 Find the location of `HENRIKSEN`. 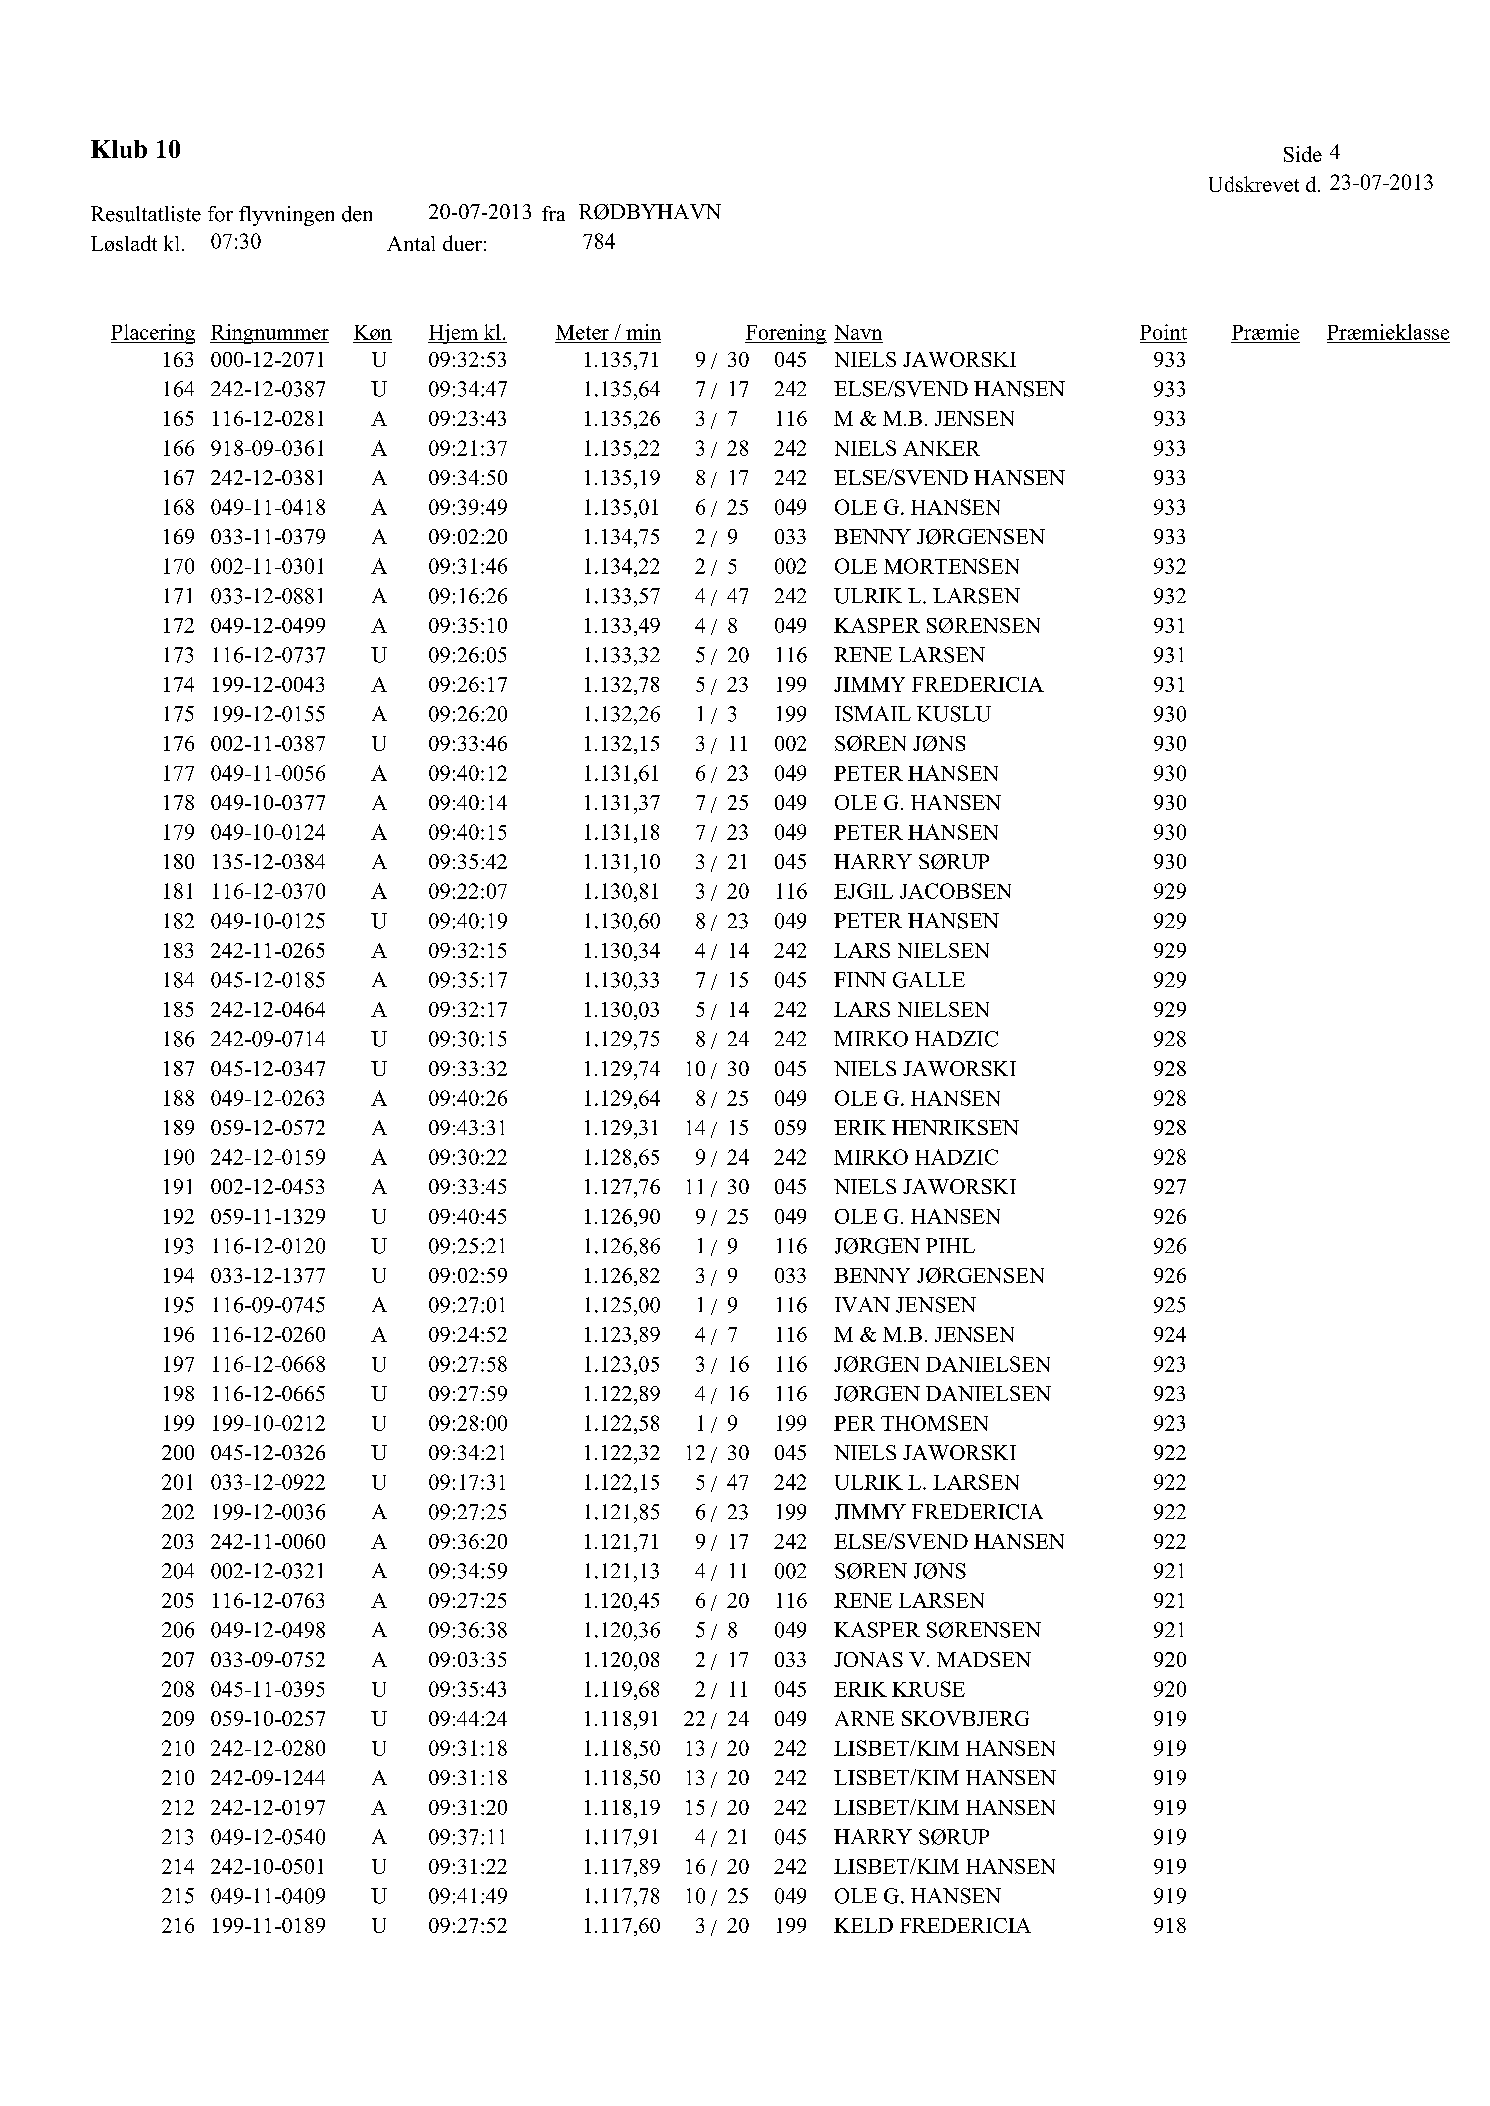

HENRIKSEN is located at coordinates (955, 1127).
